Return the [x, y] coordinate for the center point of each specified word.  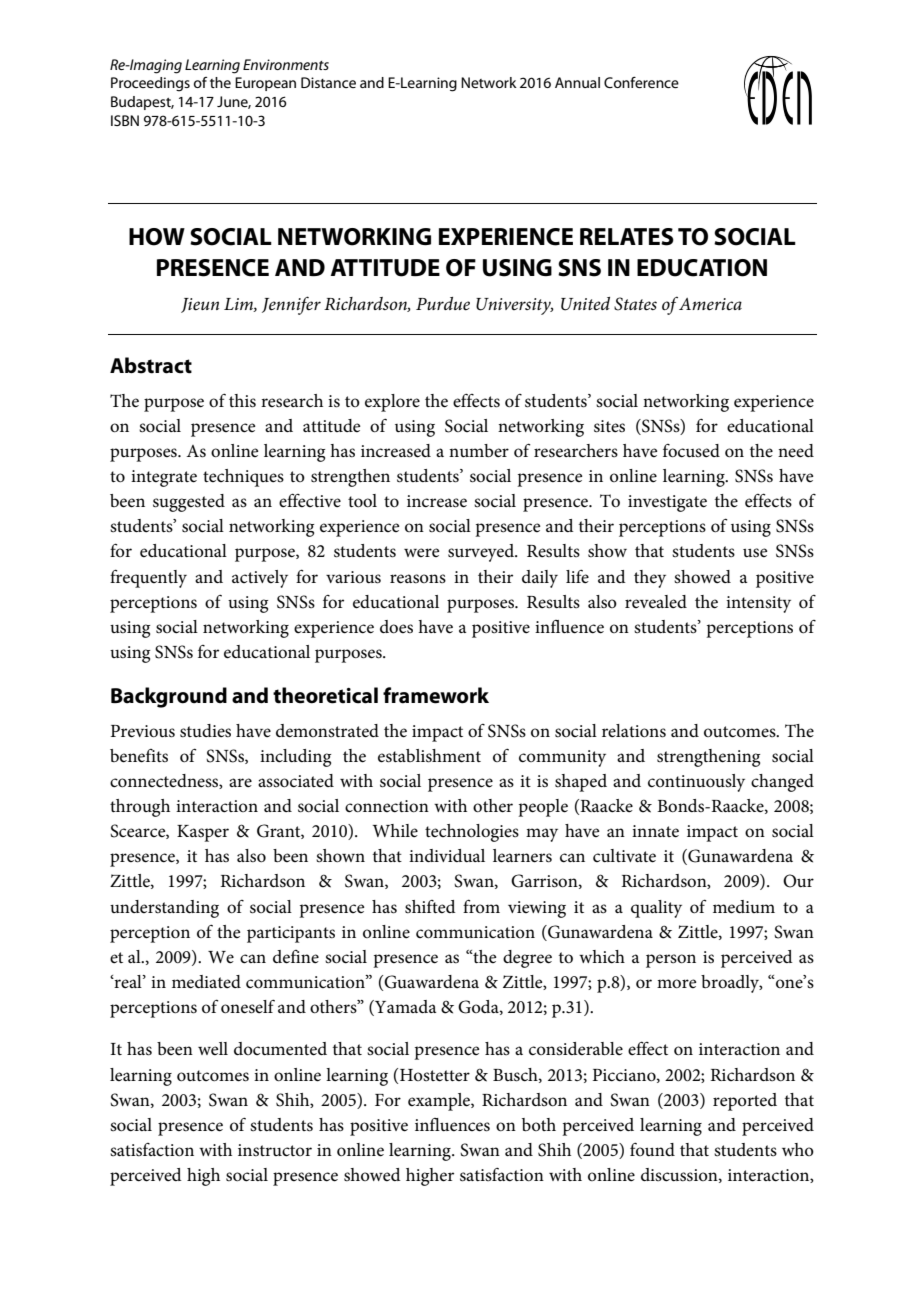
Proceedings [150, 84]
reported [745, 1102]
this [242, 401]
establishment [429, 756]
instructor [275, 1150]
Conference [641, 82]
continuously [696, 783]
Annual [577, 82]
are [240, 782]
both [539, 1124]
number [479, 450]
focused [691, 451]
